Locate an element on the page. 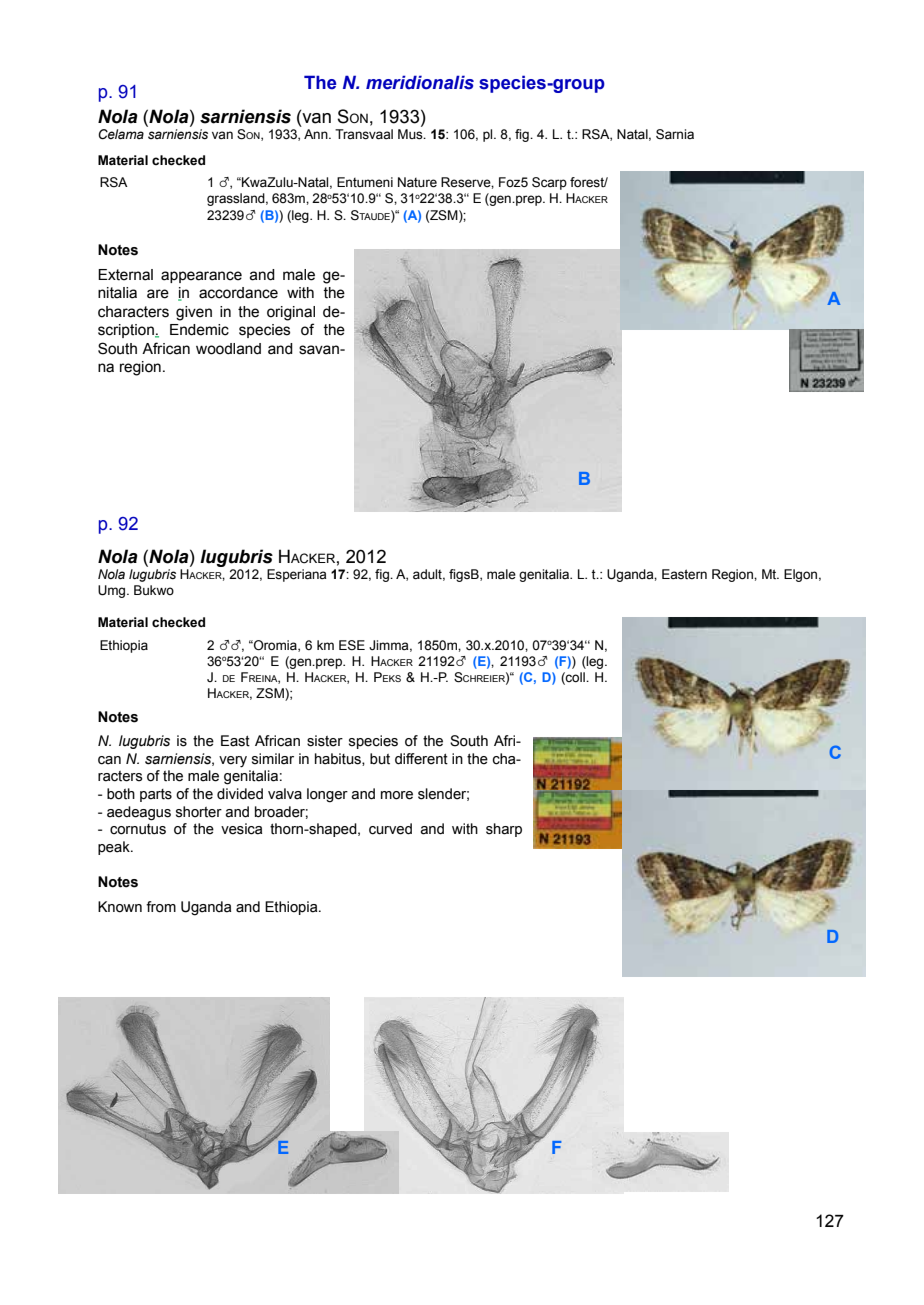 This page has height=1305, width=924. Ann is located at coordinates (317, 134).
